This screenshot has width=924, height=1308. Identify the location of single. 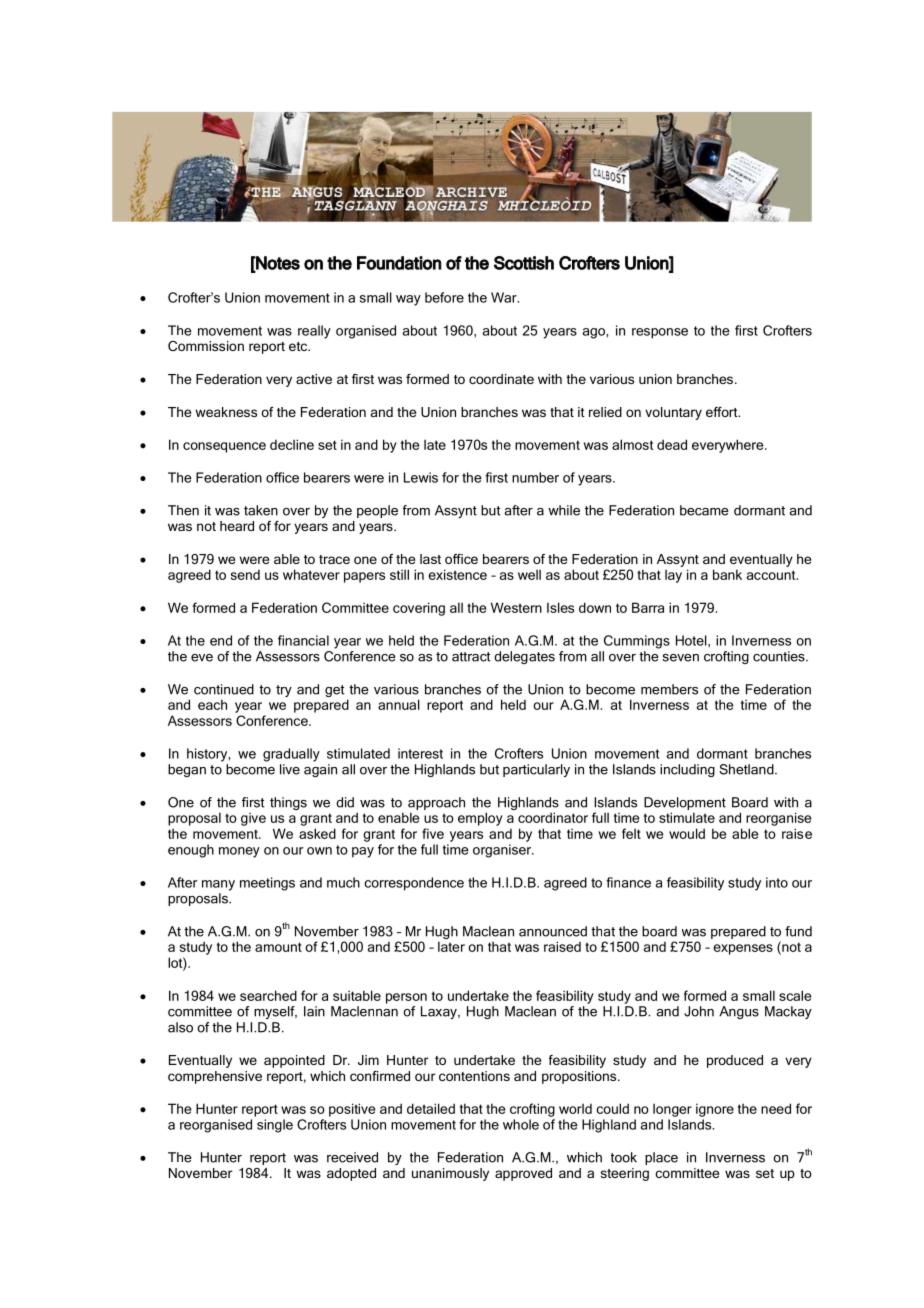
(275, 1126).
